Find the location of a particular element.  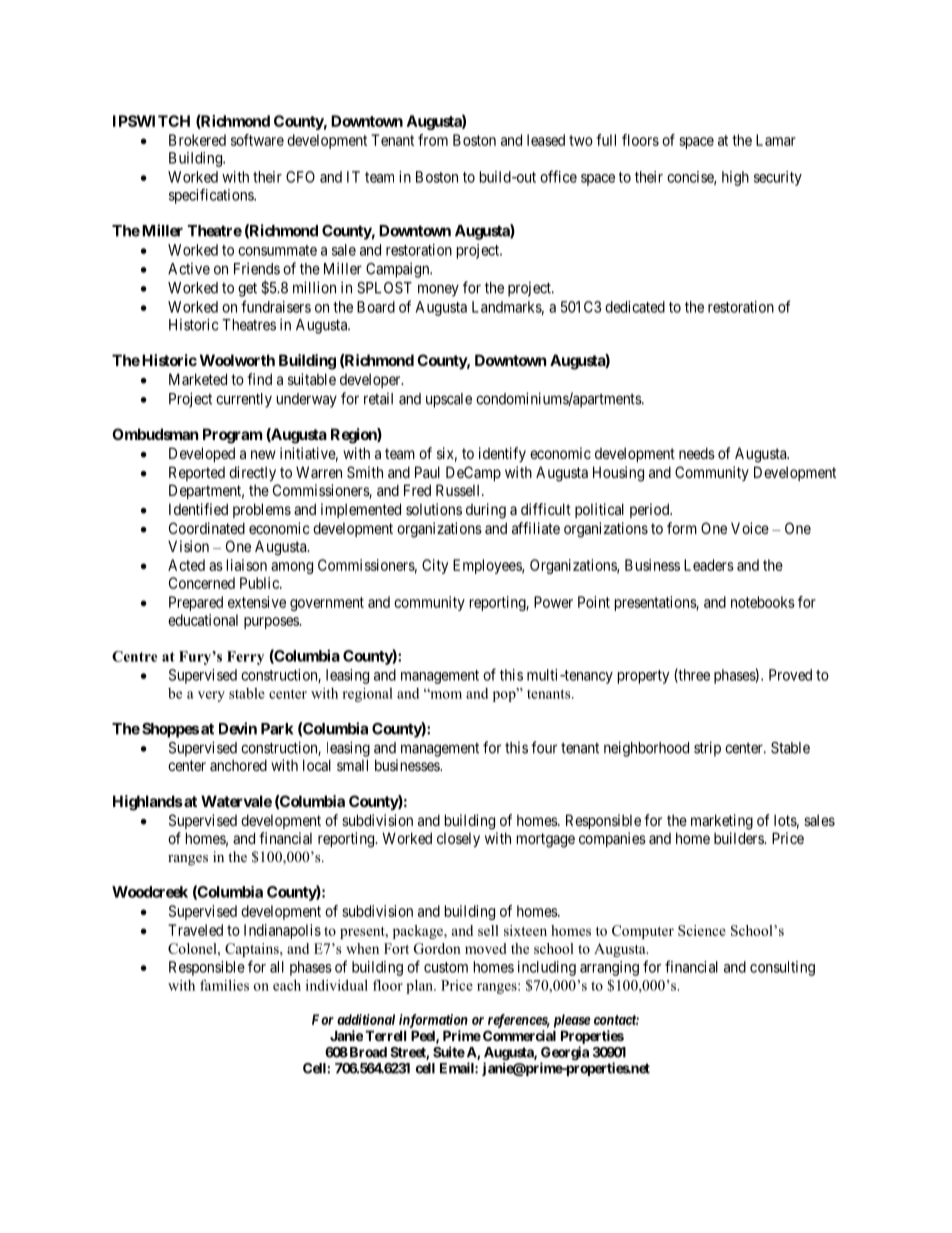

pop is located at coordinates (505, 695).
